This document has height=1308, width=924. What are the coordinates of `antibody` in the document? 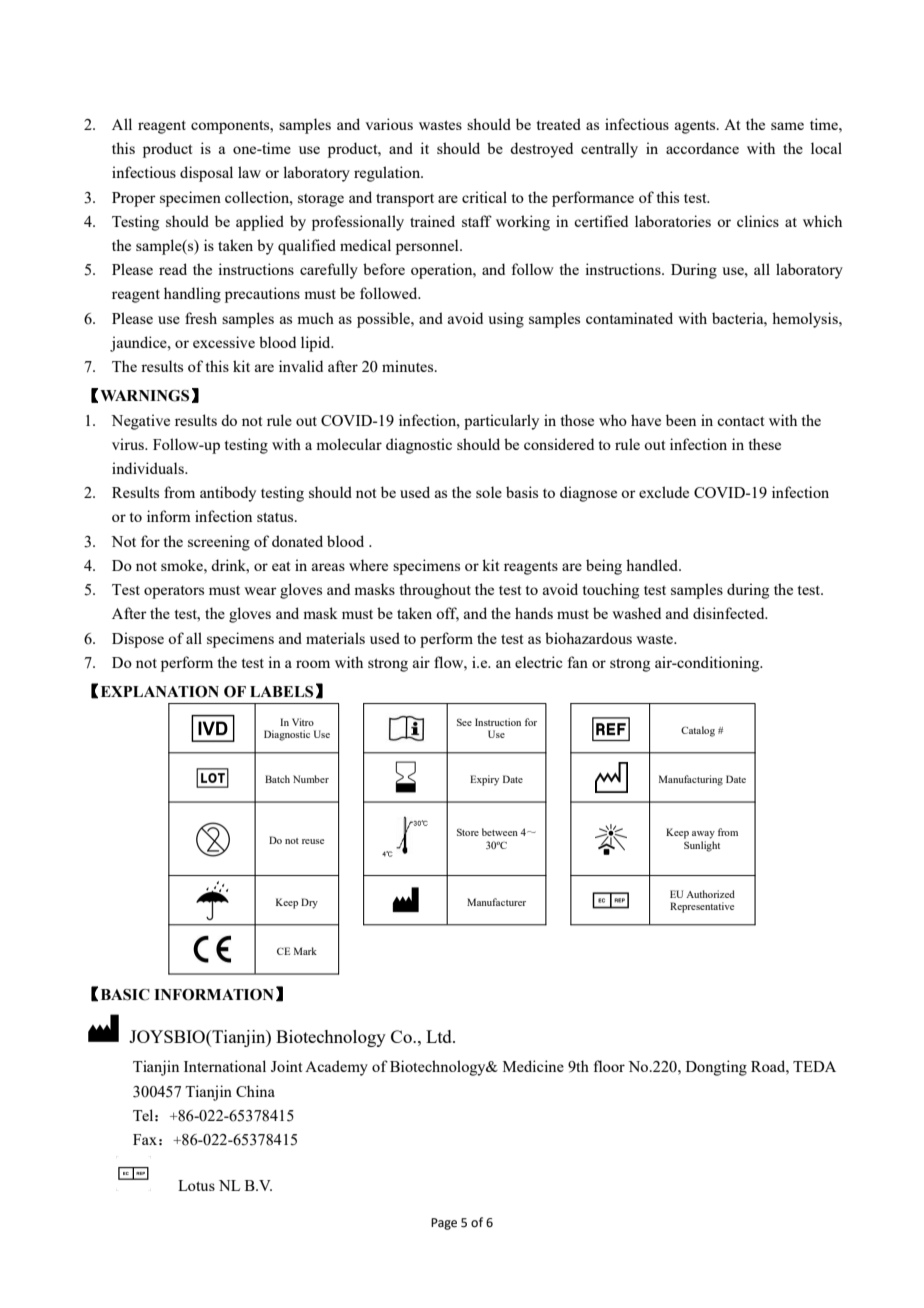 It's located at (228, 494).
